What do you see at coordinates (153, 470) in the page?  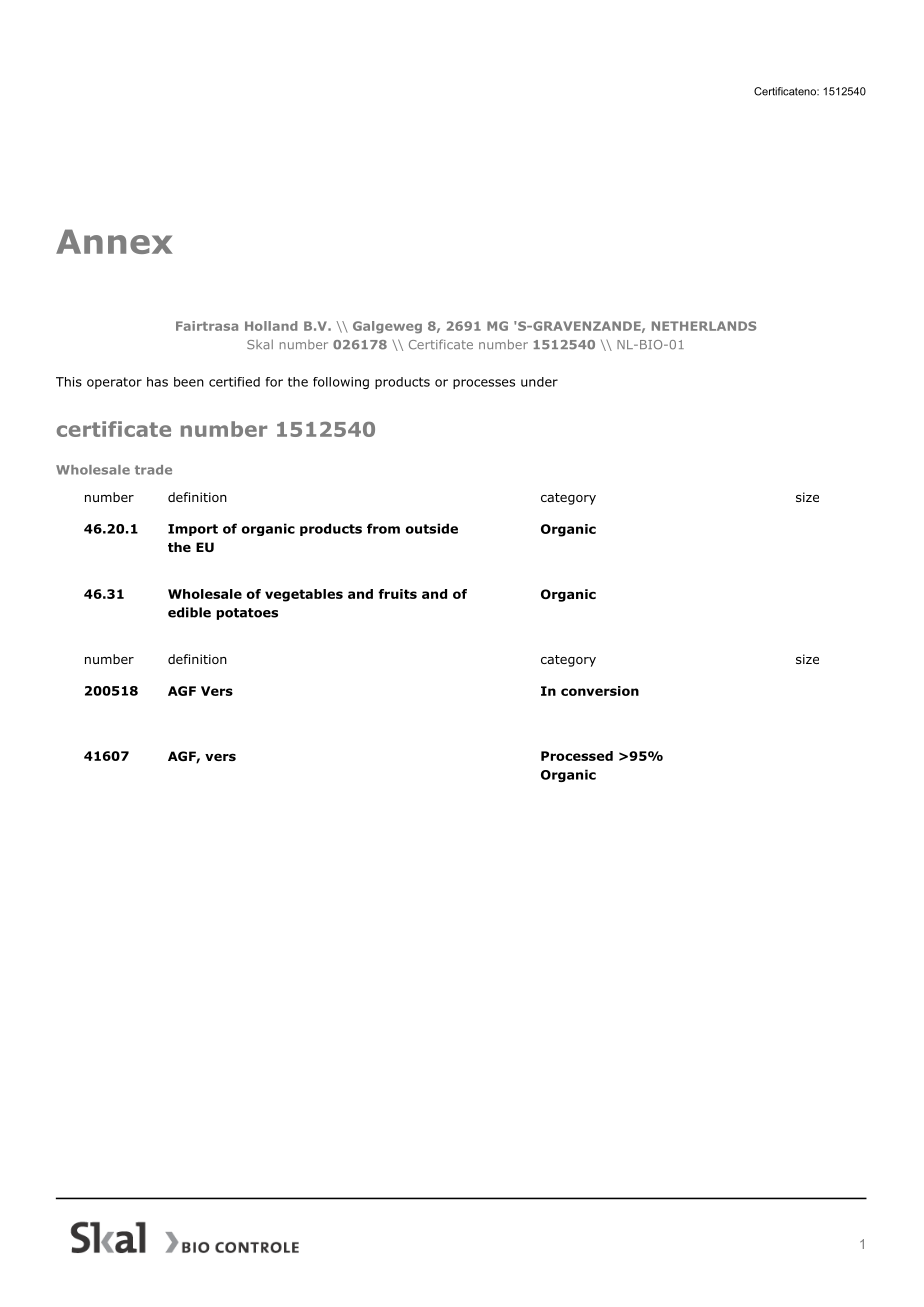 I see `trade` at bounding box center [153, 470].
